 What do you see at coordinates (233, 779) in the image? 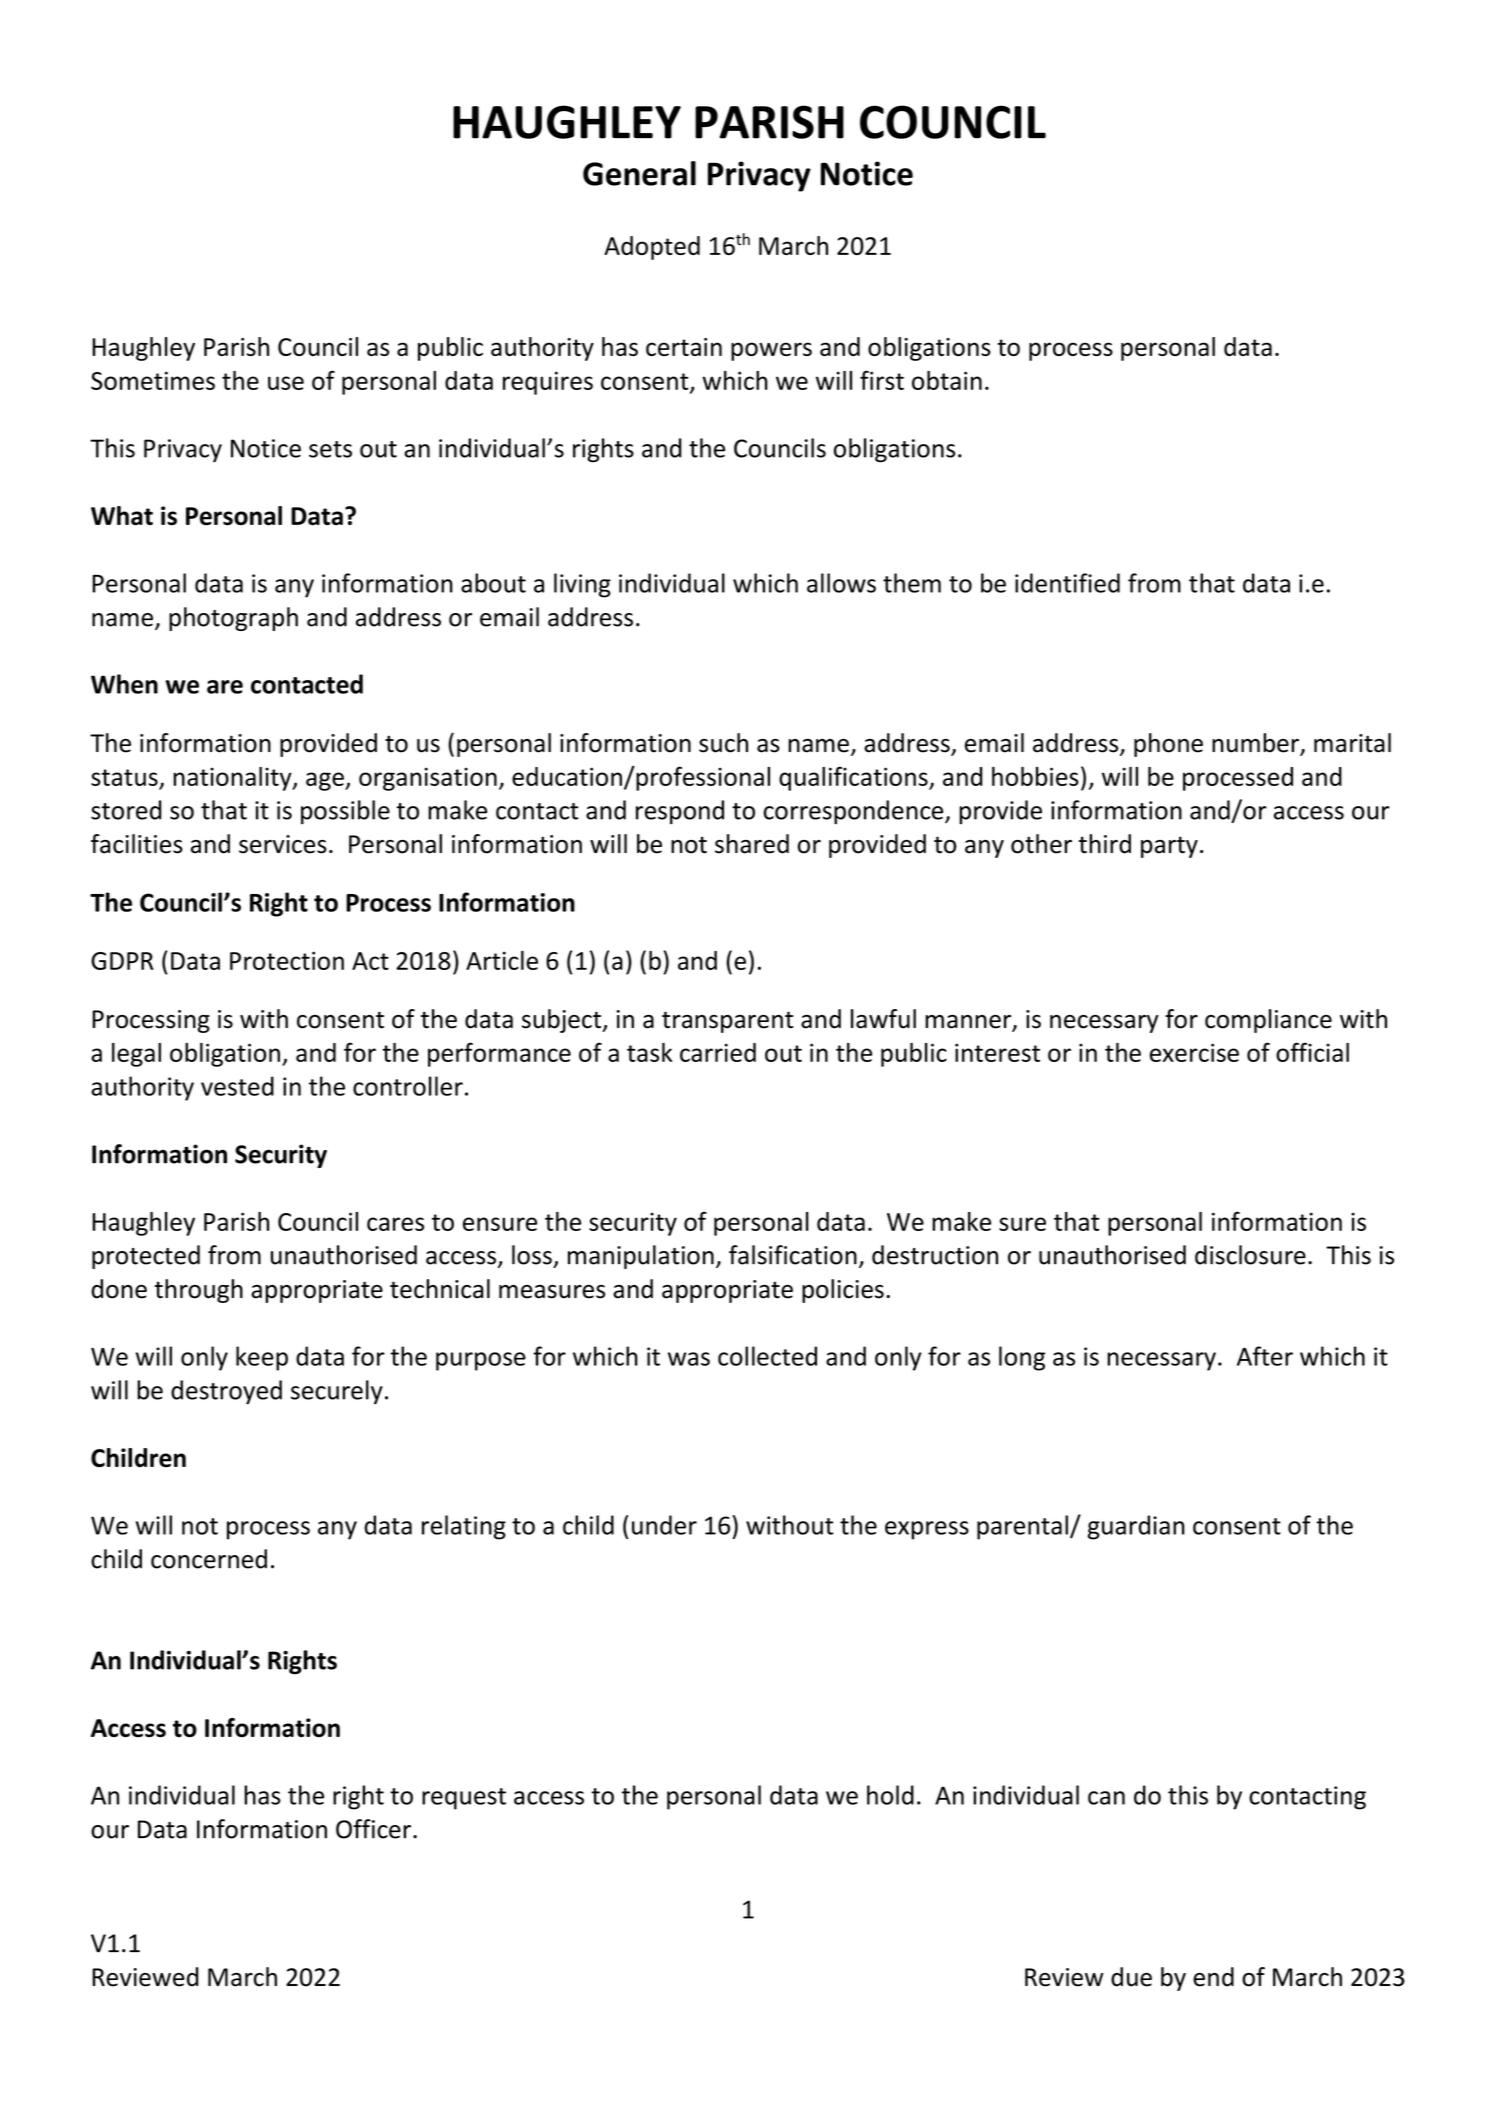
I see `nationality` at bounding box center [233, 779].
